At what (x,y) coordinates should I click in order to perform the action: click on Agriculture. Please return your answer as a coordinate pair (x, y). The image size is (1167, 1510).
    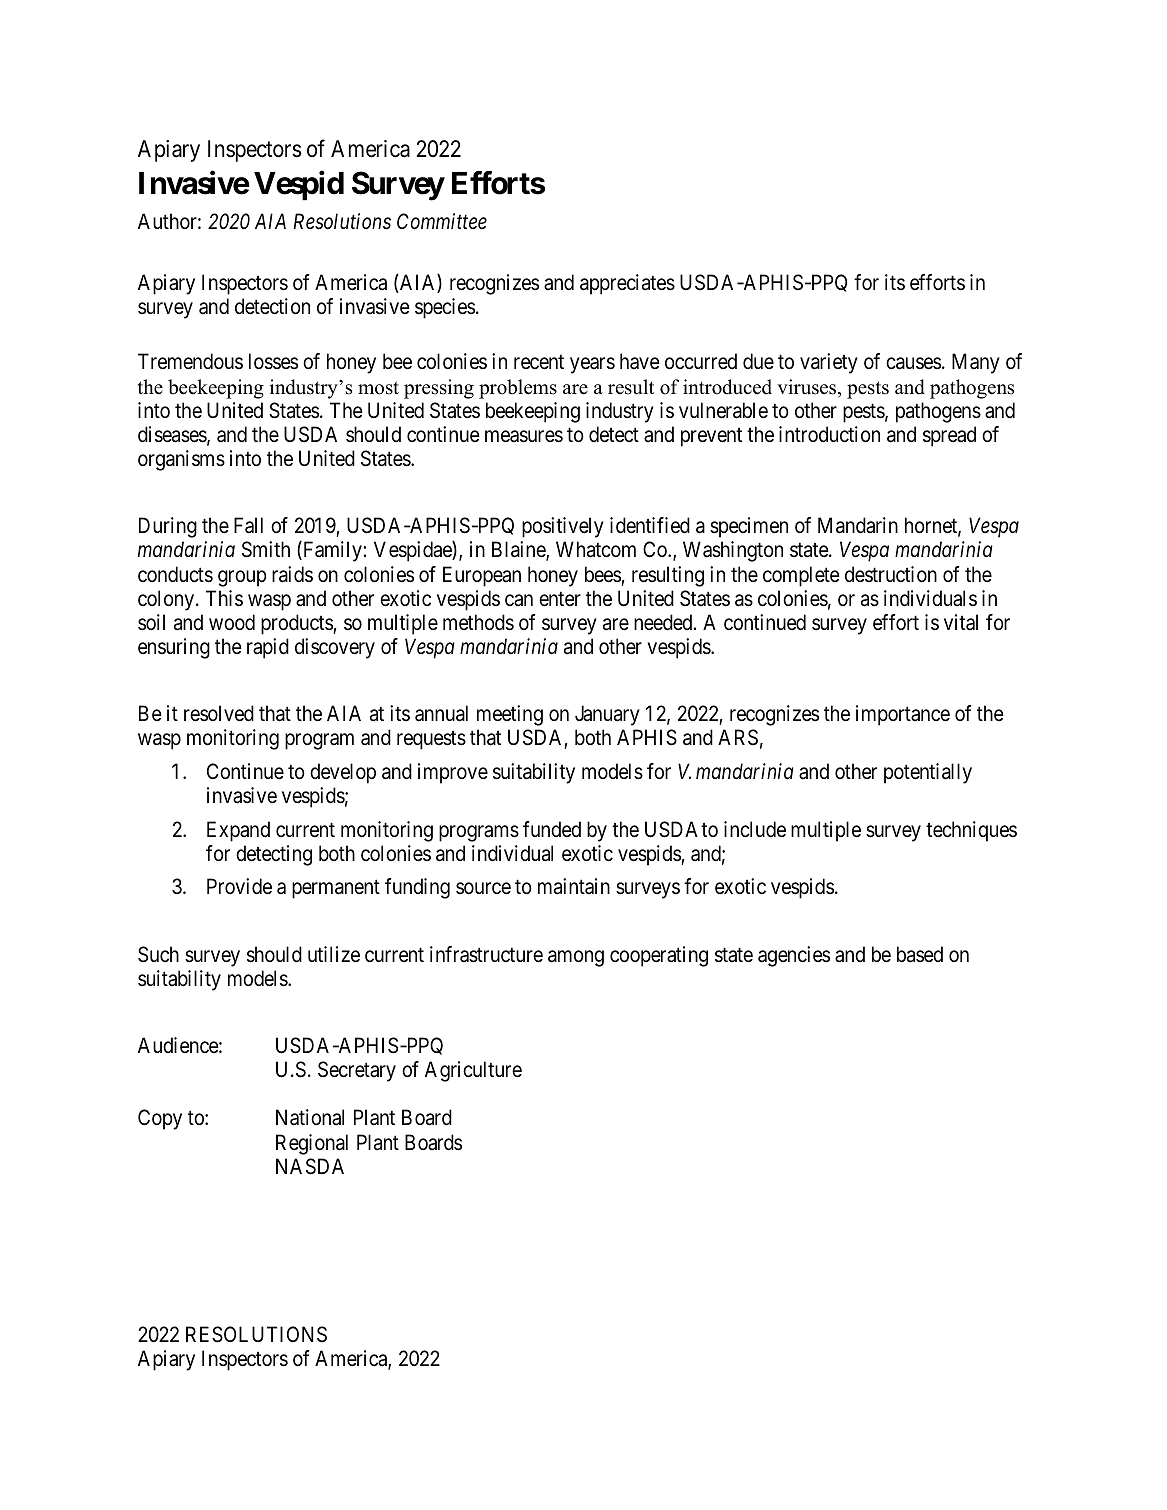
    Looking at the image, I should click on (473, 1071).
